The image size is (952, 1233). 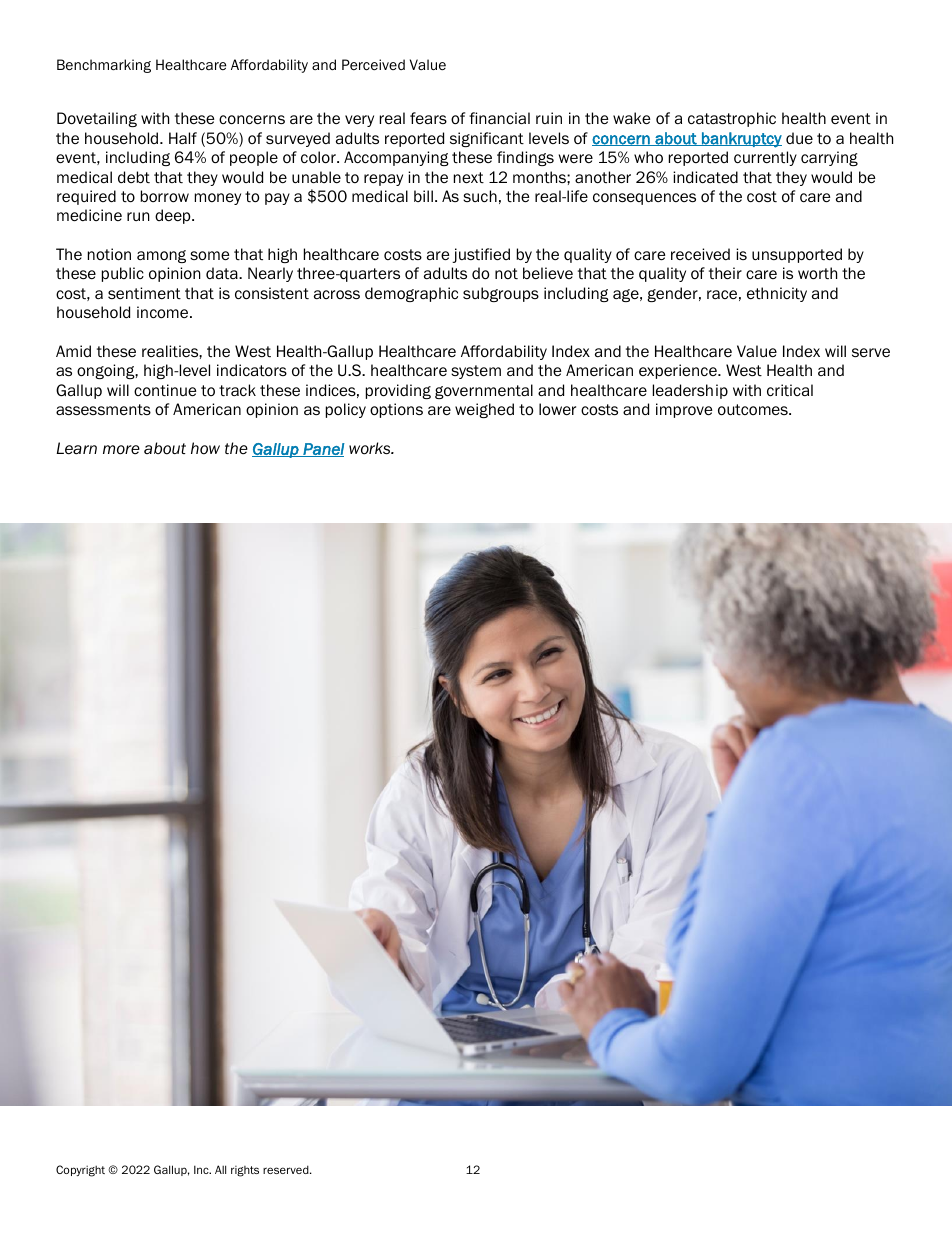 What do you see at coordinates (754, 410) in the image?
I see `outcomes` at bounding box center [754, 410].
